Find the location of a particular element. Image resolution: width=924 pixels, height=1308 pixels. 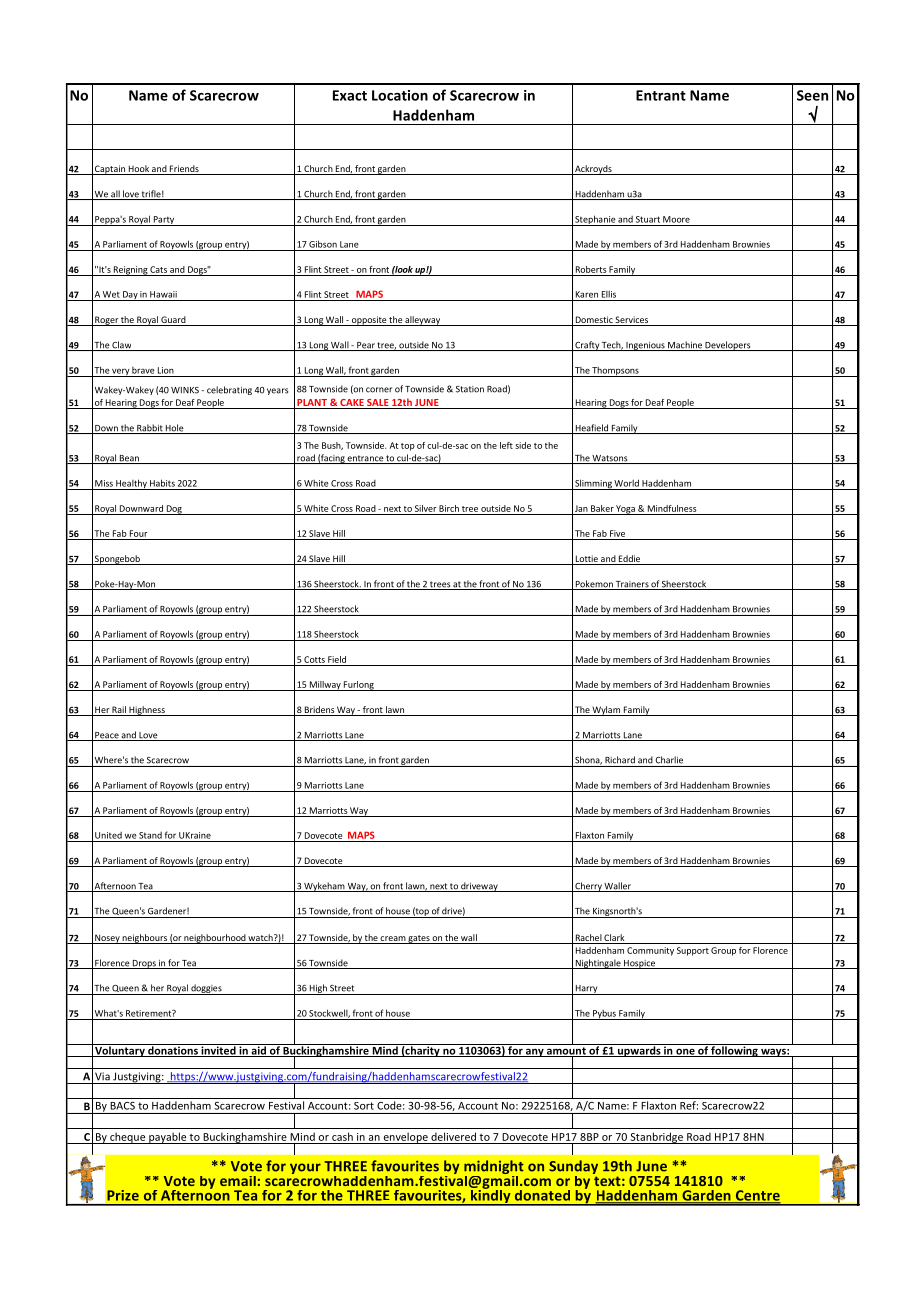

Station is located at coordinates (470, 389).
